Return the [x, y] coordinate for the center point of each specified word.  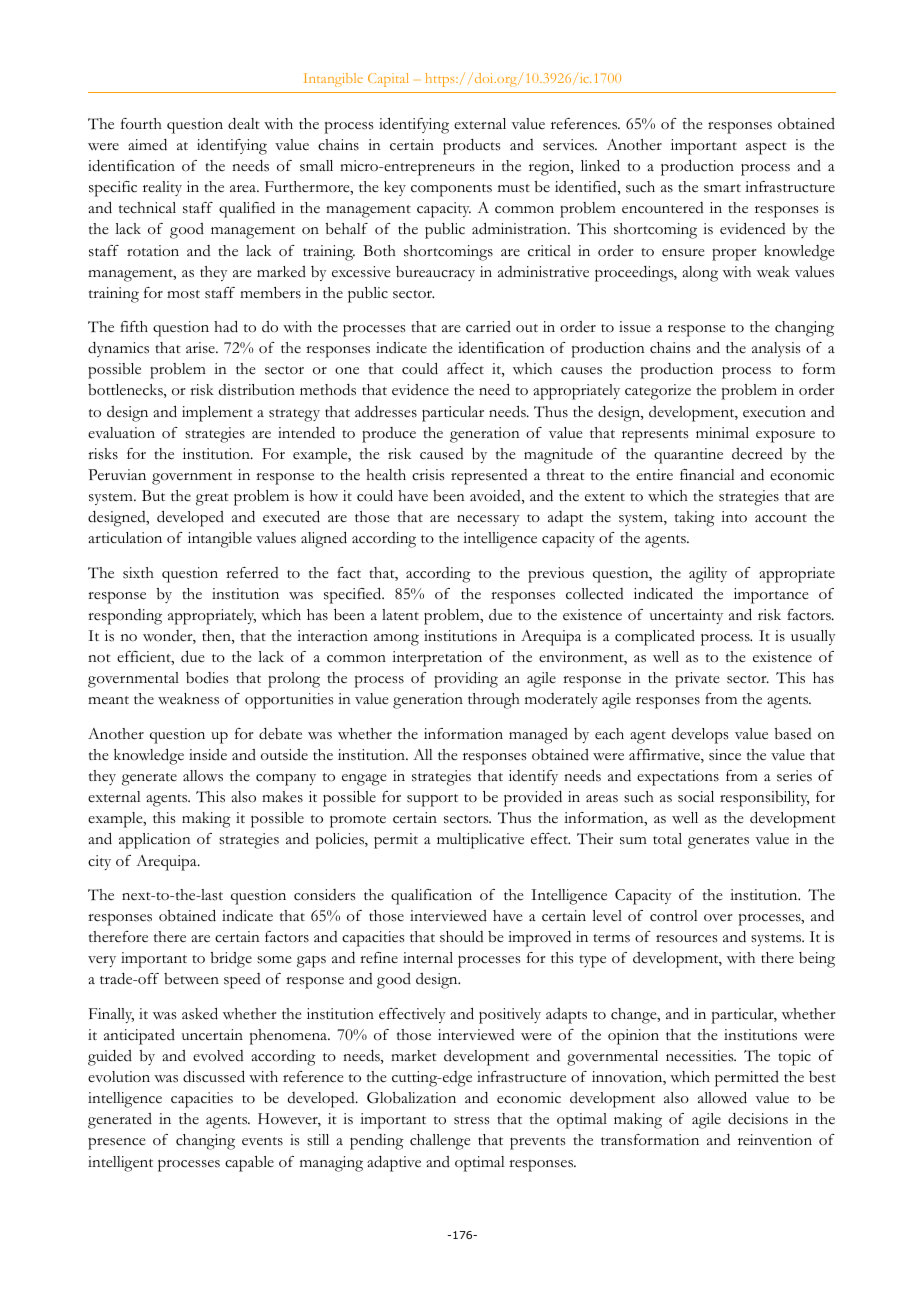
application [155, 841]
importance [771, 596]
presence [117, 1144]
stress [471, 1120]
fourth [141, 124]
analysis [776, 349]
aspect [766, 148]
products [471, 147]
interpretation [437, 659]
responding [125, 617]
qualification [431, 897]
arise [201, 348]
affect [465, 369]
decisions [758, 1119]
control [674, 916]
